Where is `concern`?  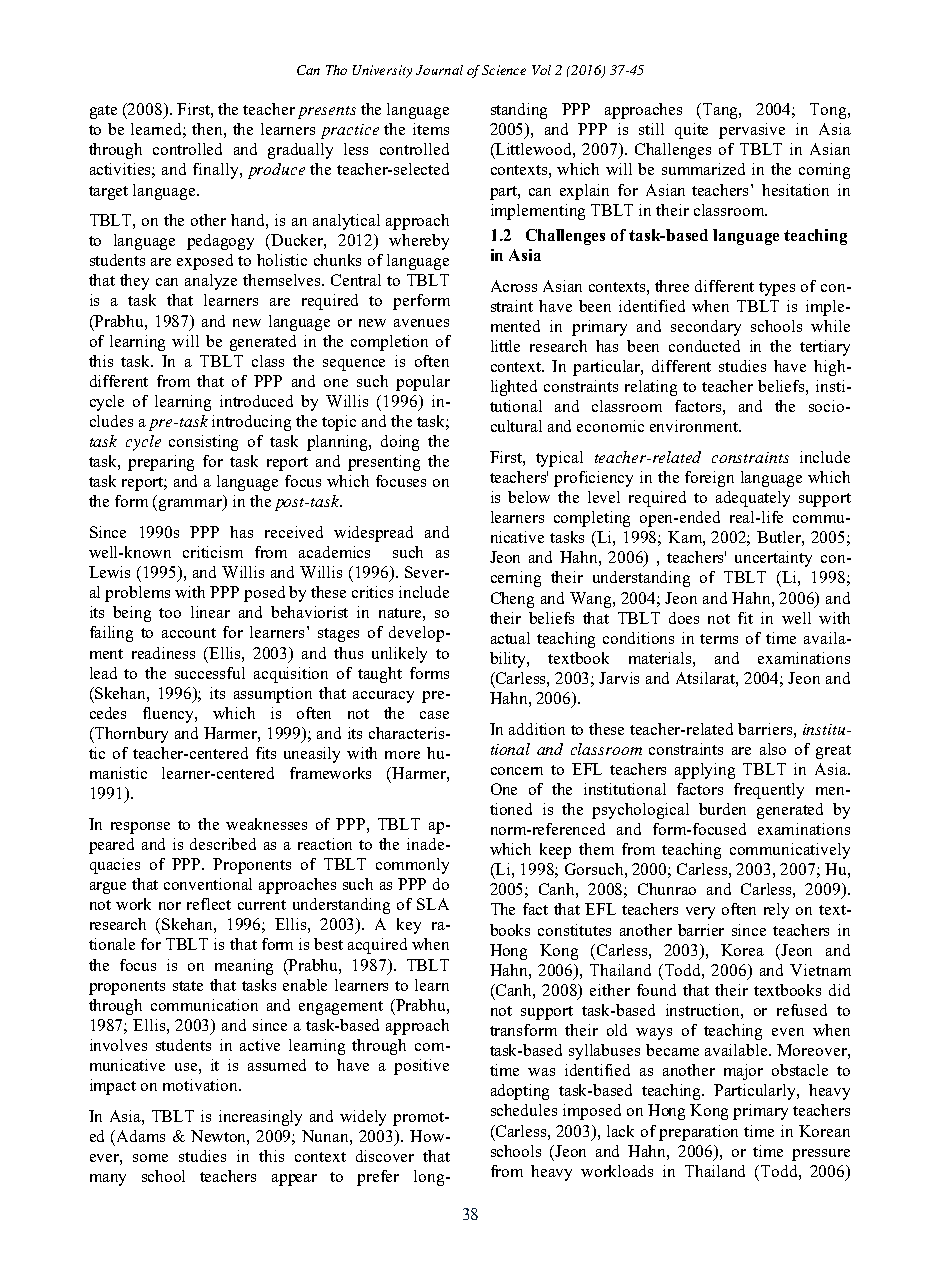 concern is located at coordinates (517, 771).
